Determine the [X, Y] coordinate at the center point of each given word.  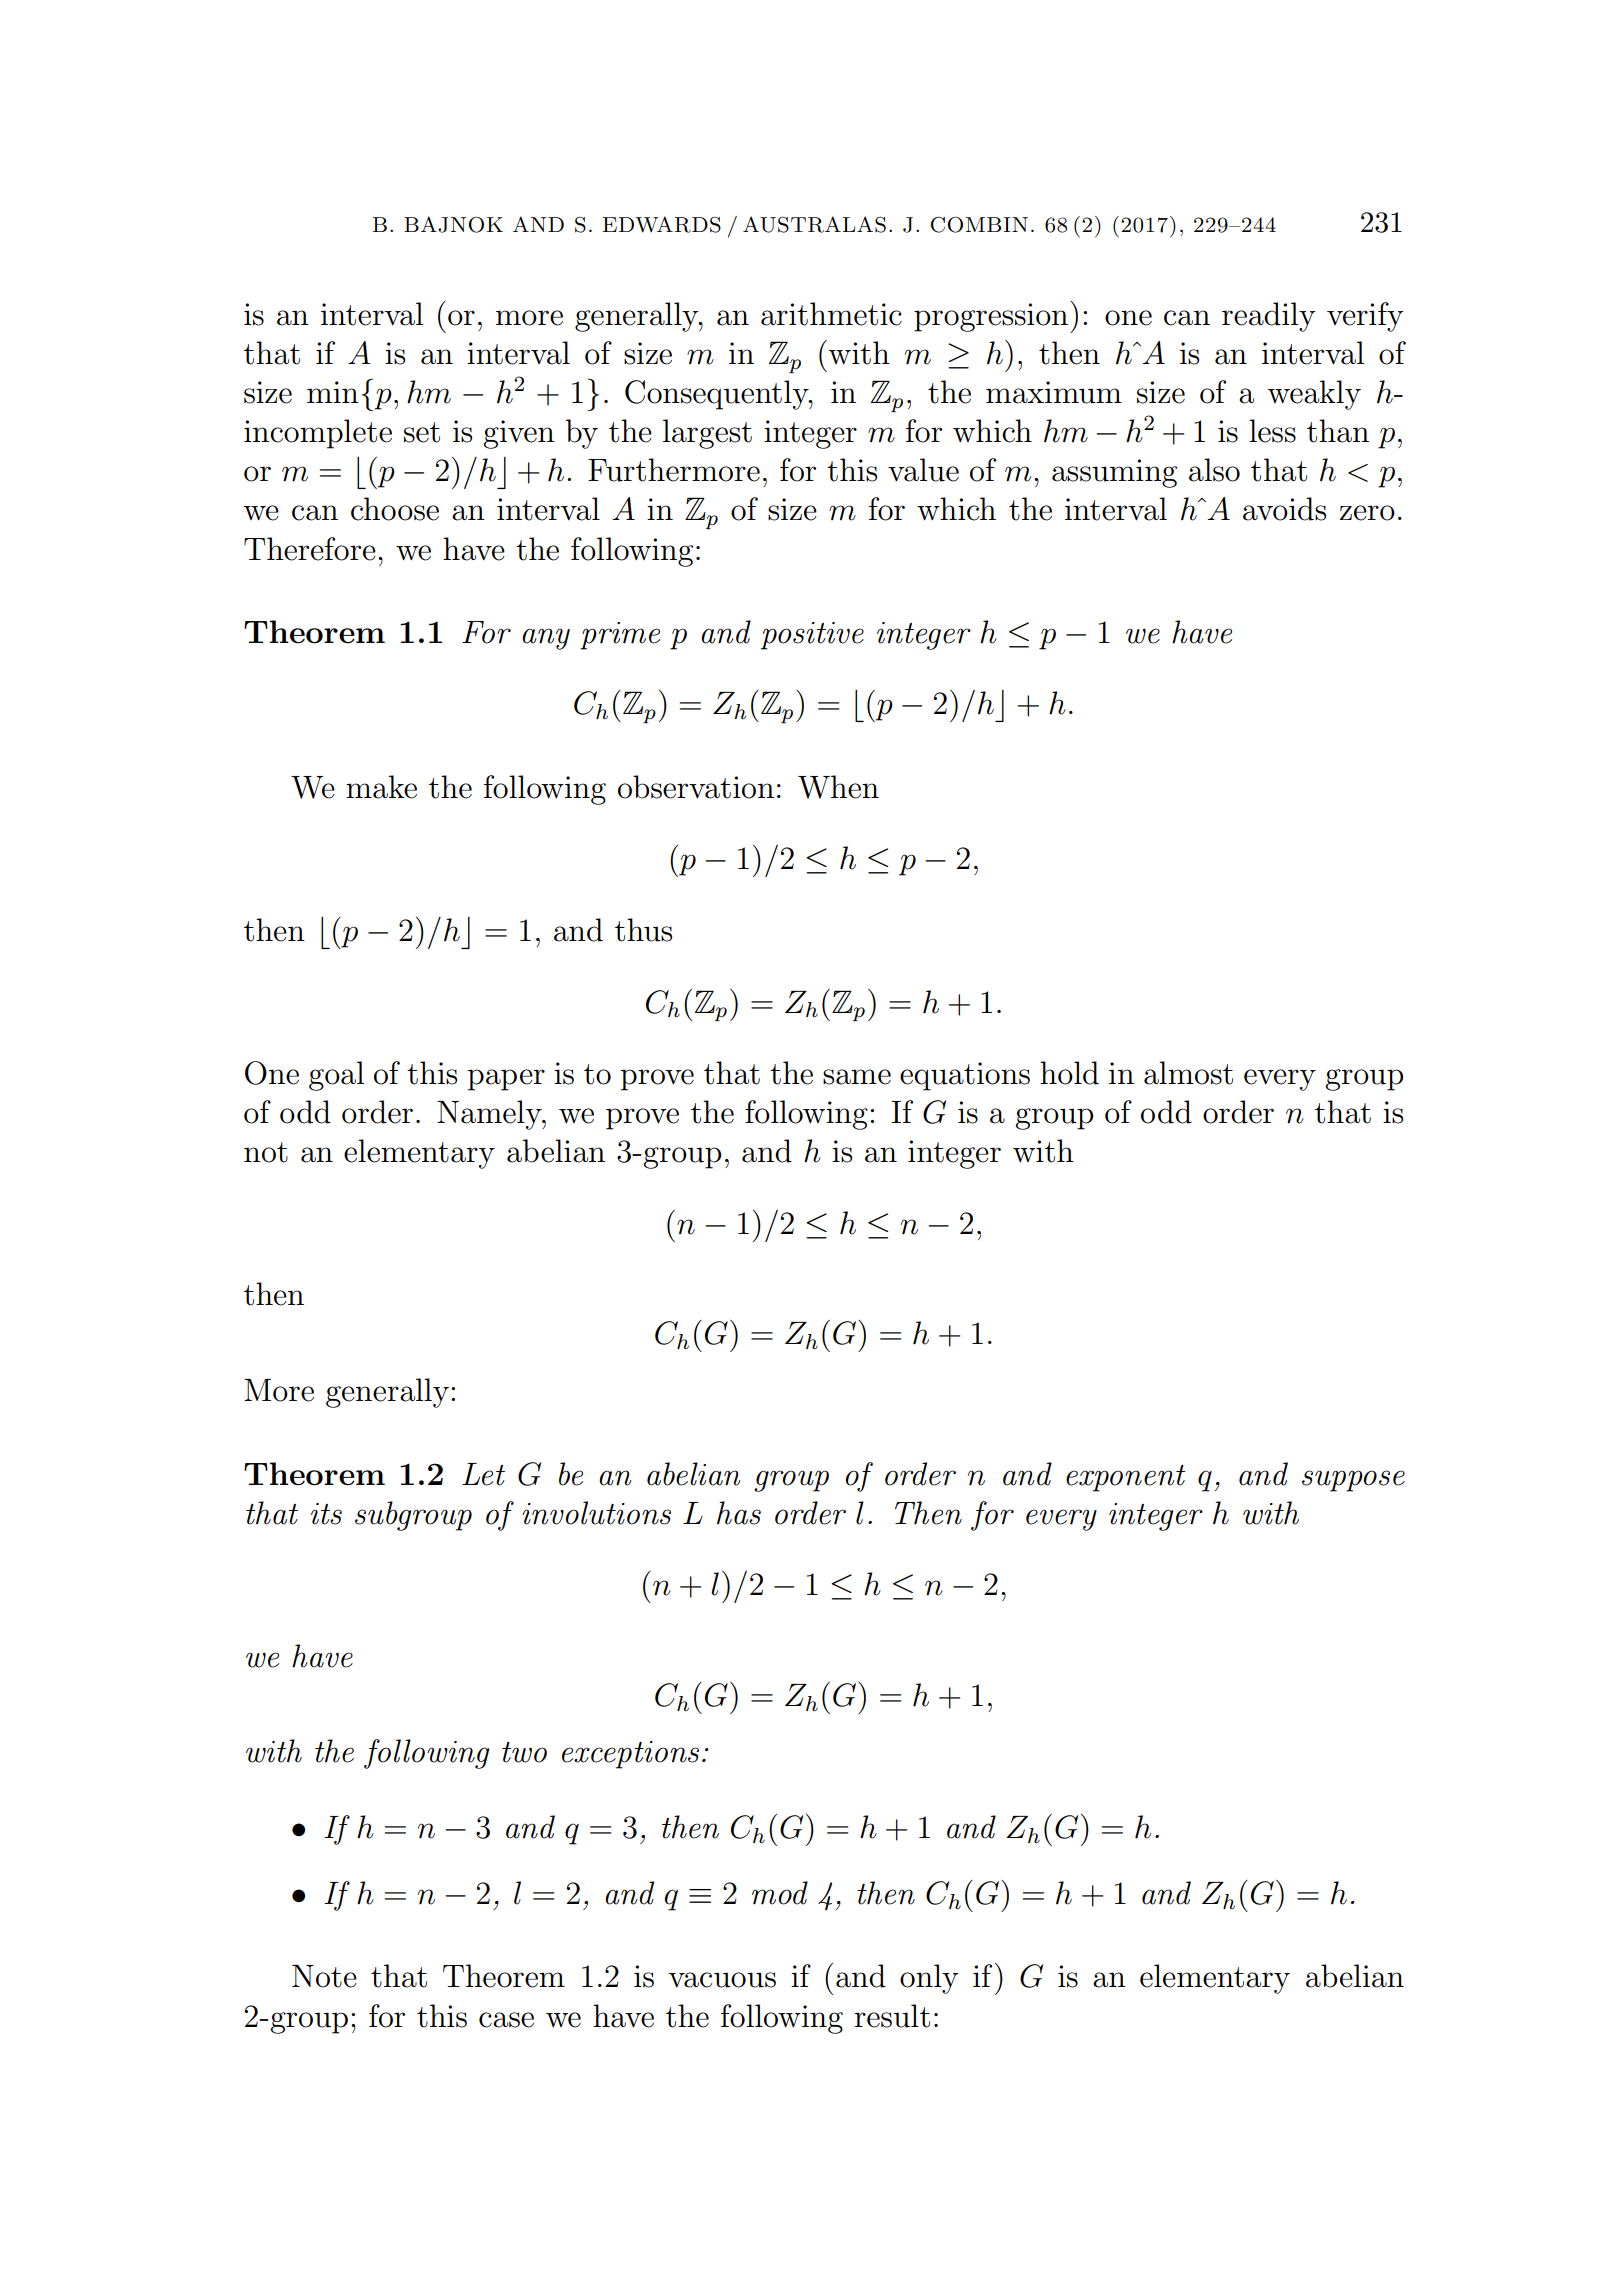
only [929, 1979]
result [892, 2016]
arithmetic [831, 314]
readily [1269, 317]
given [519, 434]
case [506, 2020]
